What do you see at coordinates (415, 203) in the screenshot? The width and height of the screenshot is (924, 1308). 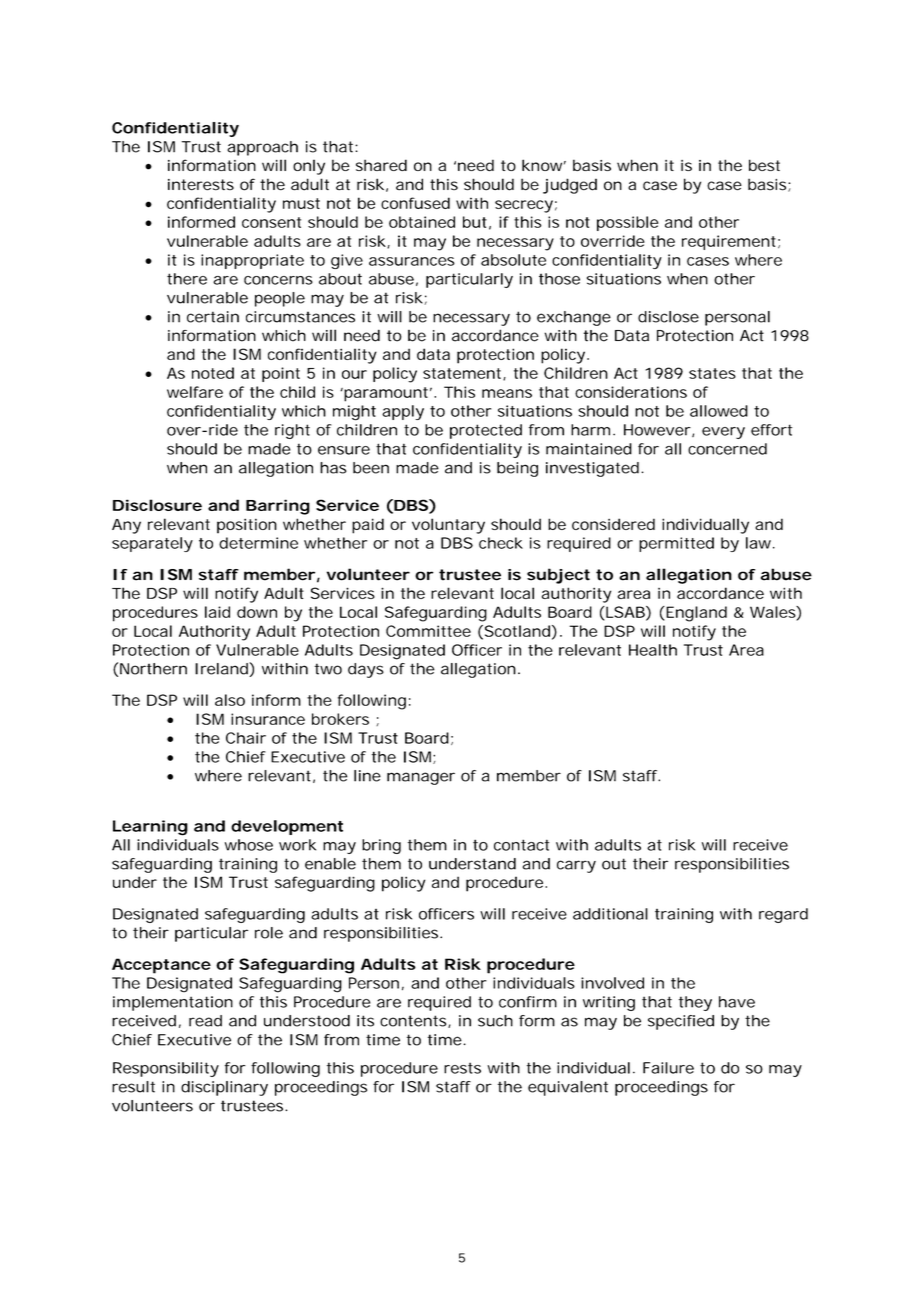 I see `confused` at bounding box center [415, 203].
